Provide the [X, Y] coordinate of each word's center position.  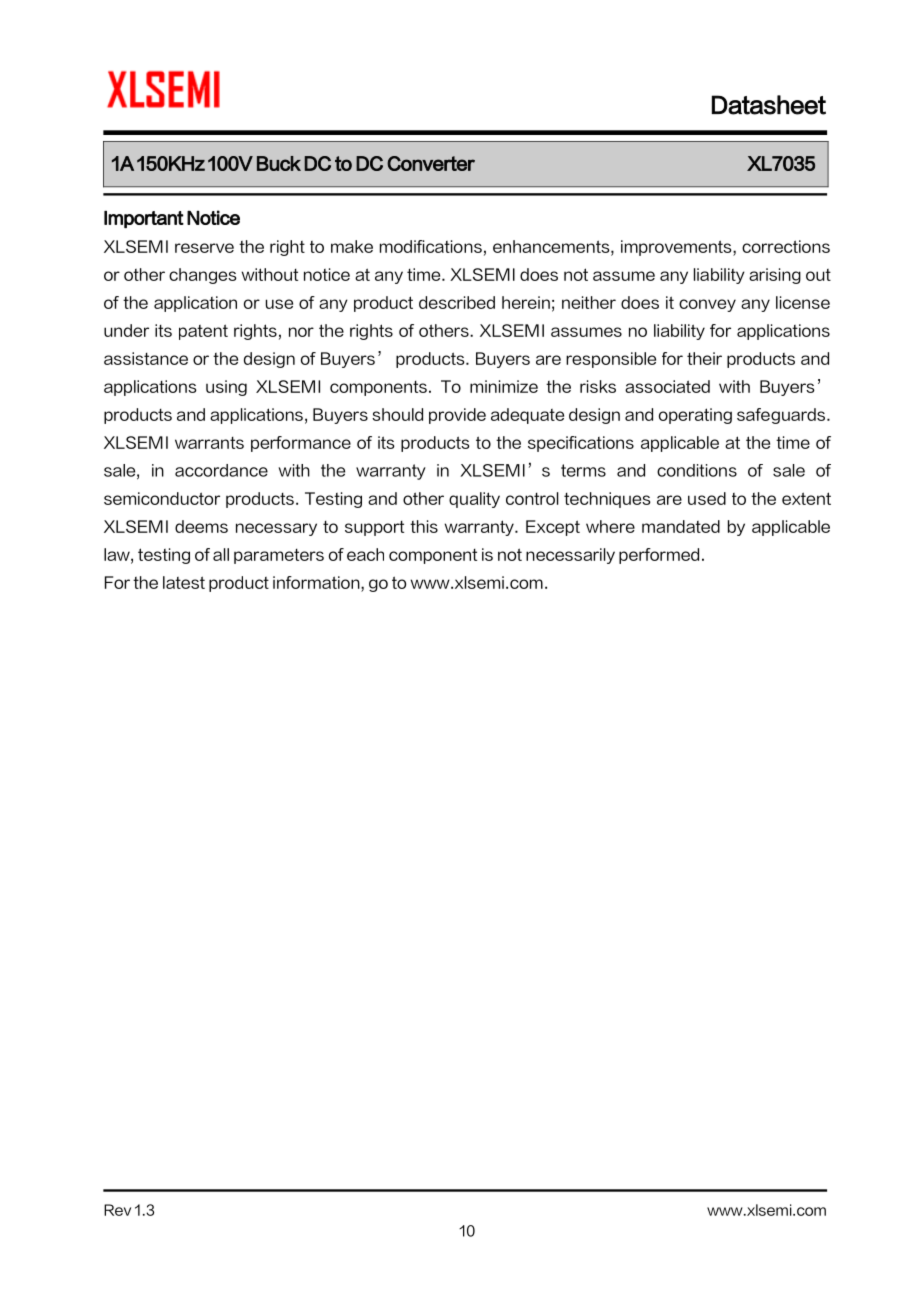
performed [659, 556]
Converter [431, 163]
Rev [117, 1210]
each [365, 554]
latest [184, 582]
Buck [279, 163]
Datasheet [769, 105]
